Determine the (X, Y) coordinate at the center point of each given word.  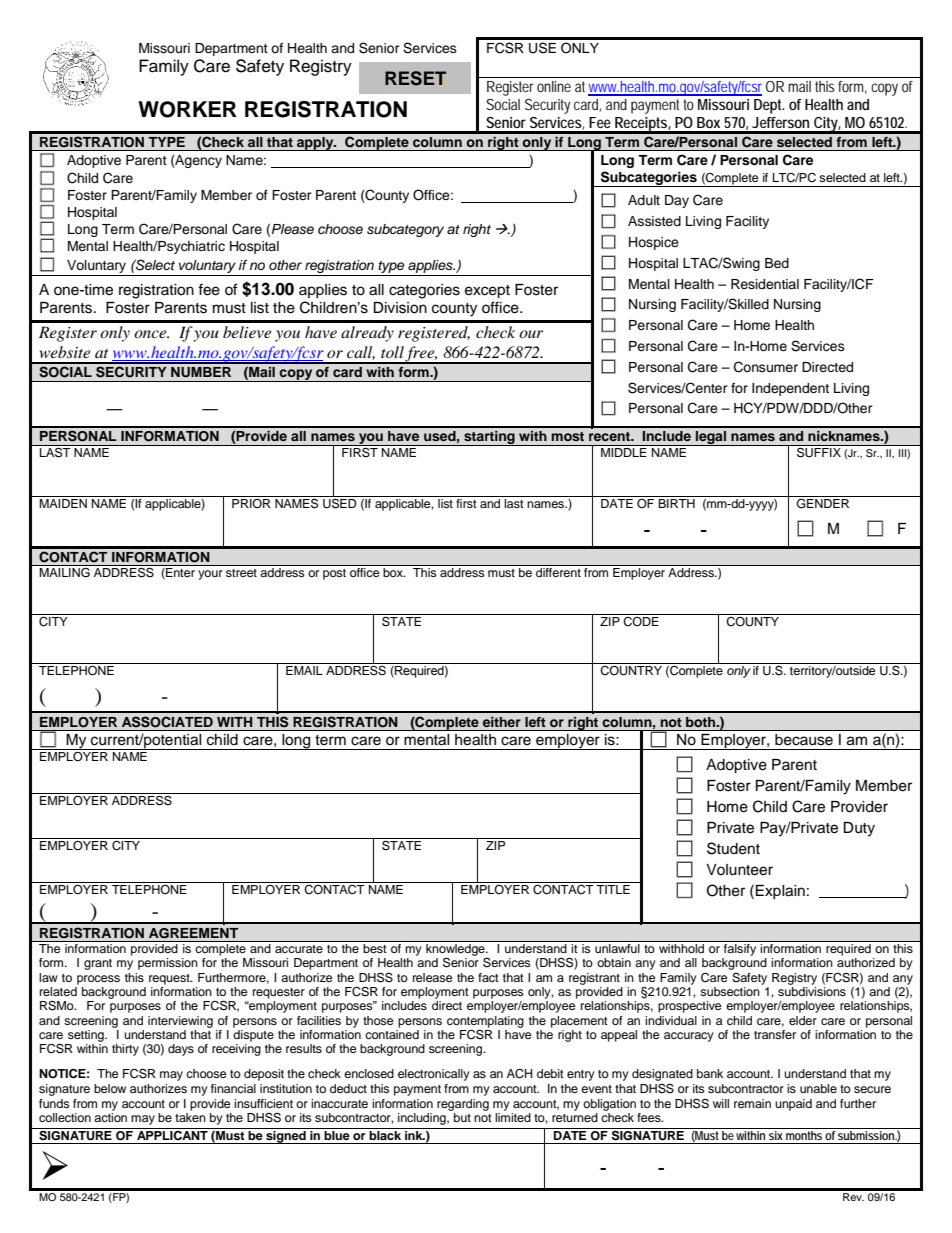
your (210, 575)
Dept (769, 106)
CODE (641, 620)
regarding (463, 1105)
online (554, 86)
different (558, 572)
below (110, 1088)
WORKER (187, 109)
